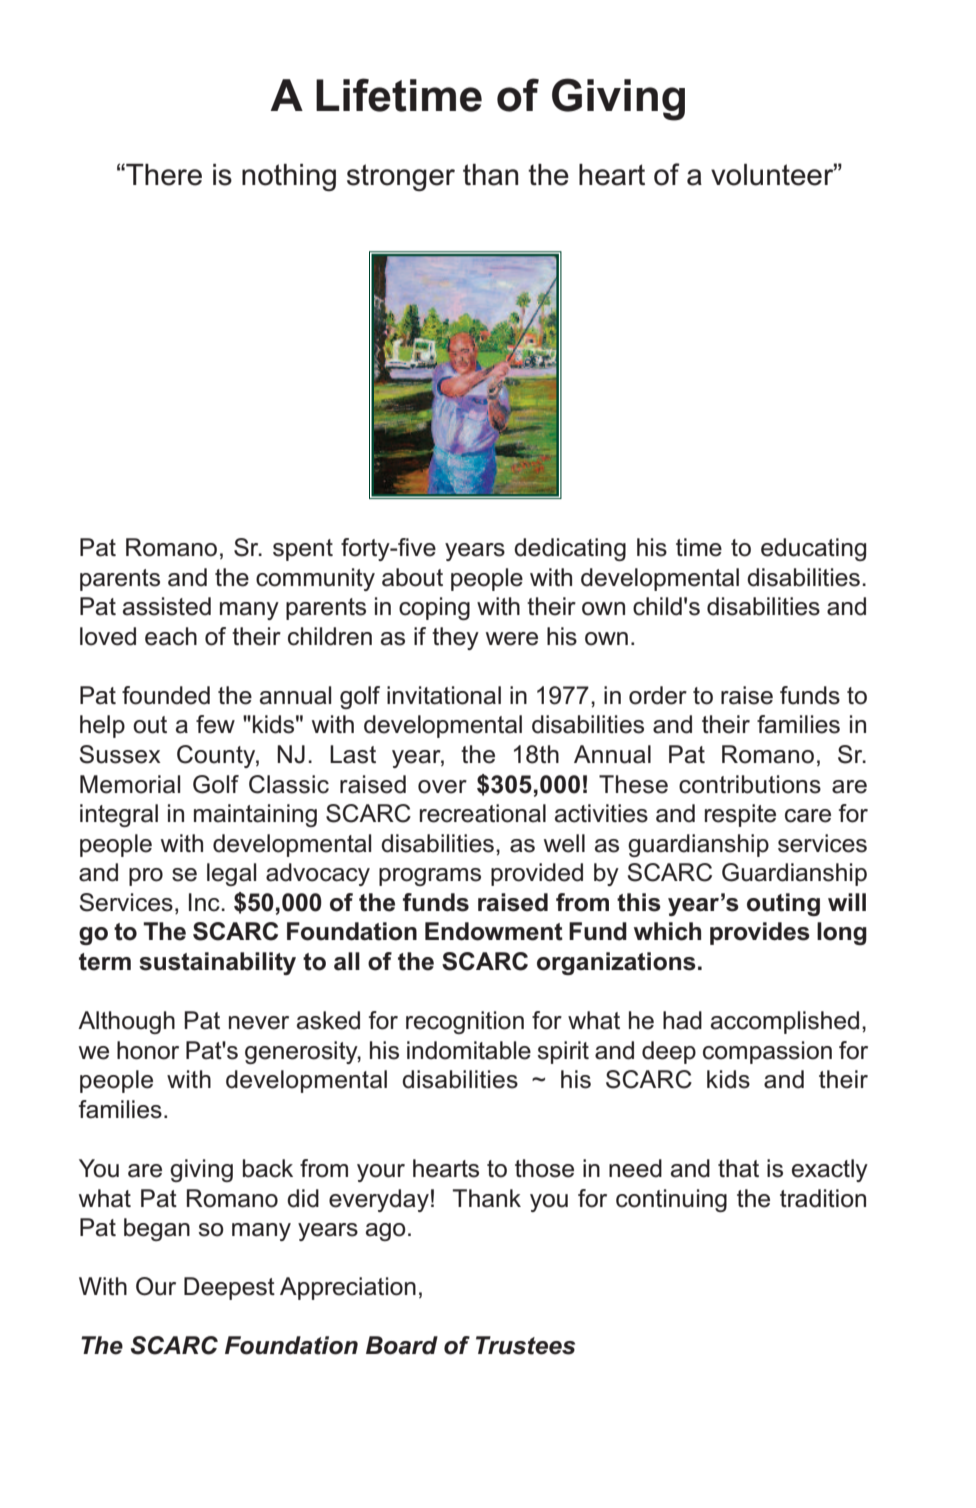 This image has width=976, height=1508. Describe the element at coordinates (215, 724) in the image. I see `few` at that location.
